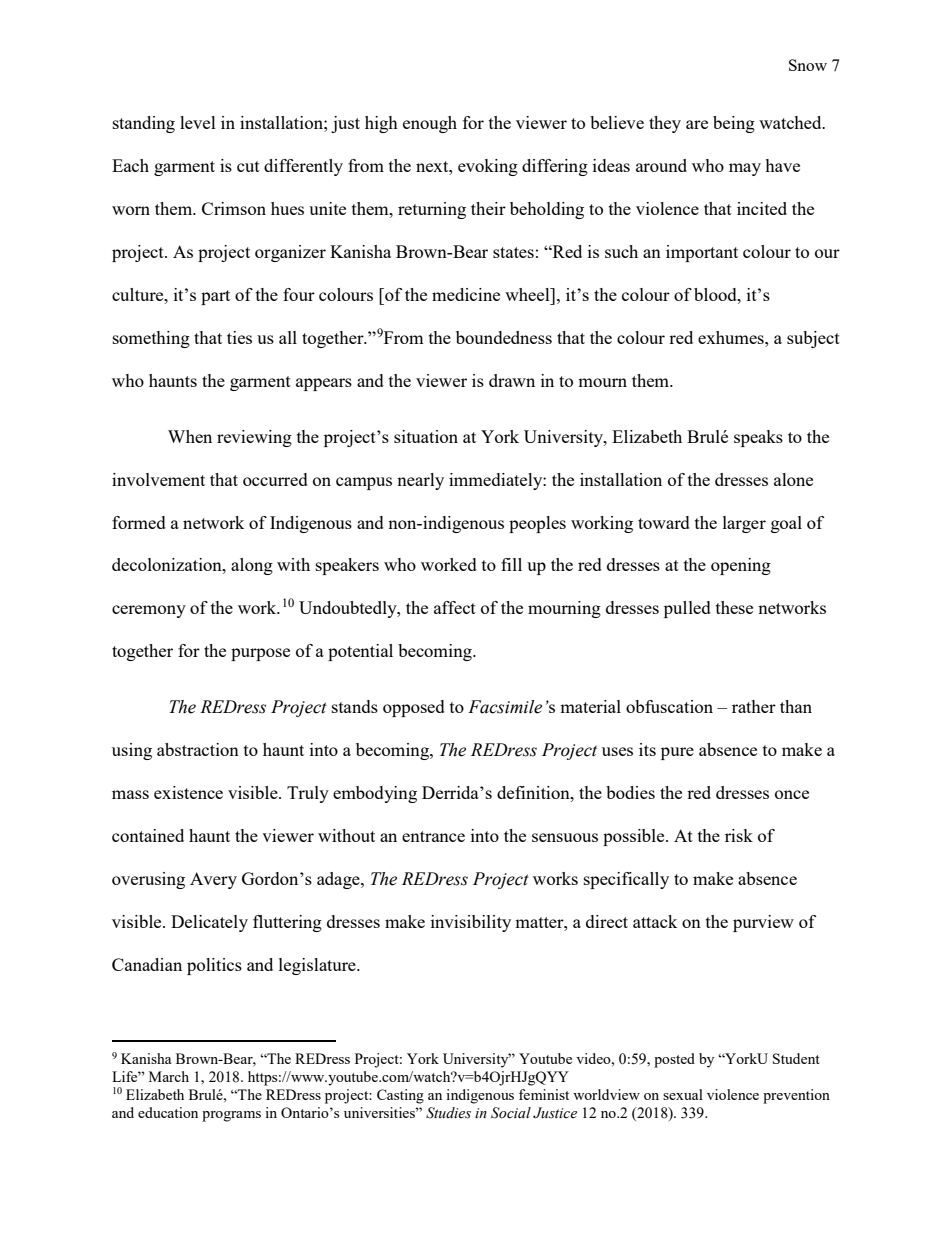  I want to click on March, so click(169, 1076).
